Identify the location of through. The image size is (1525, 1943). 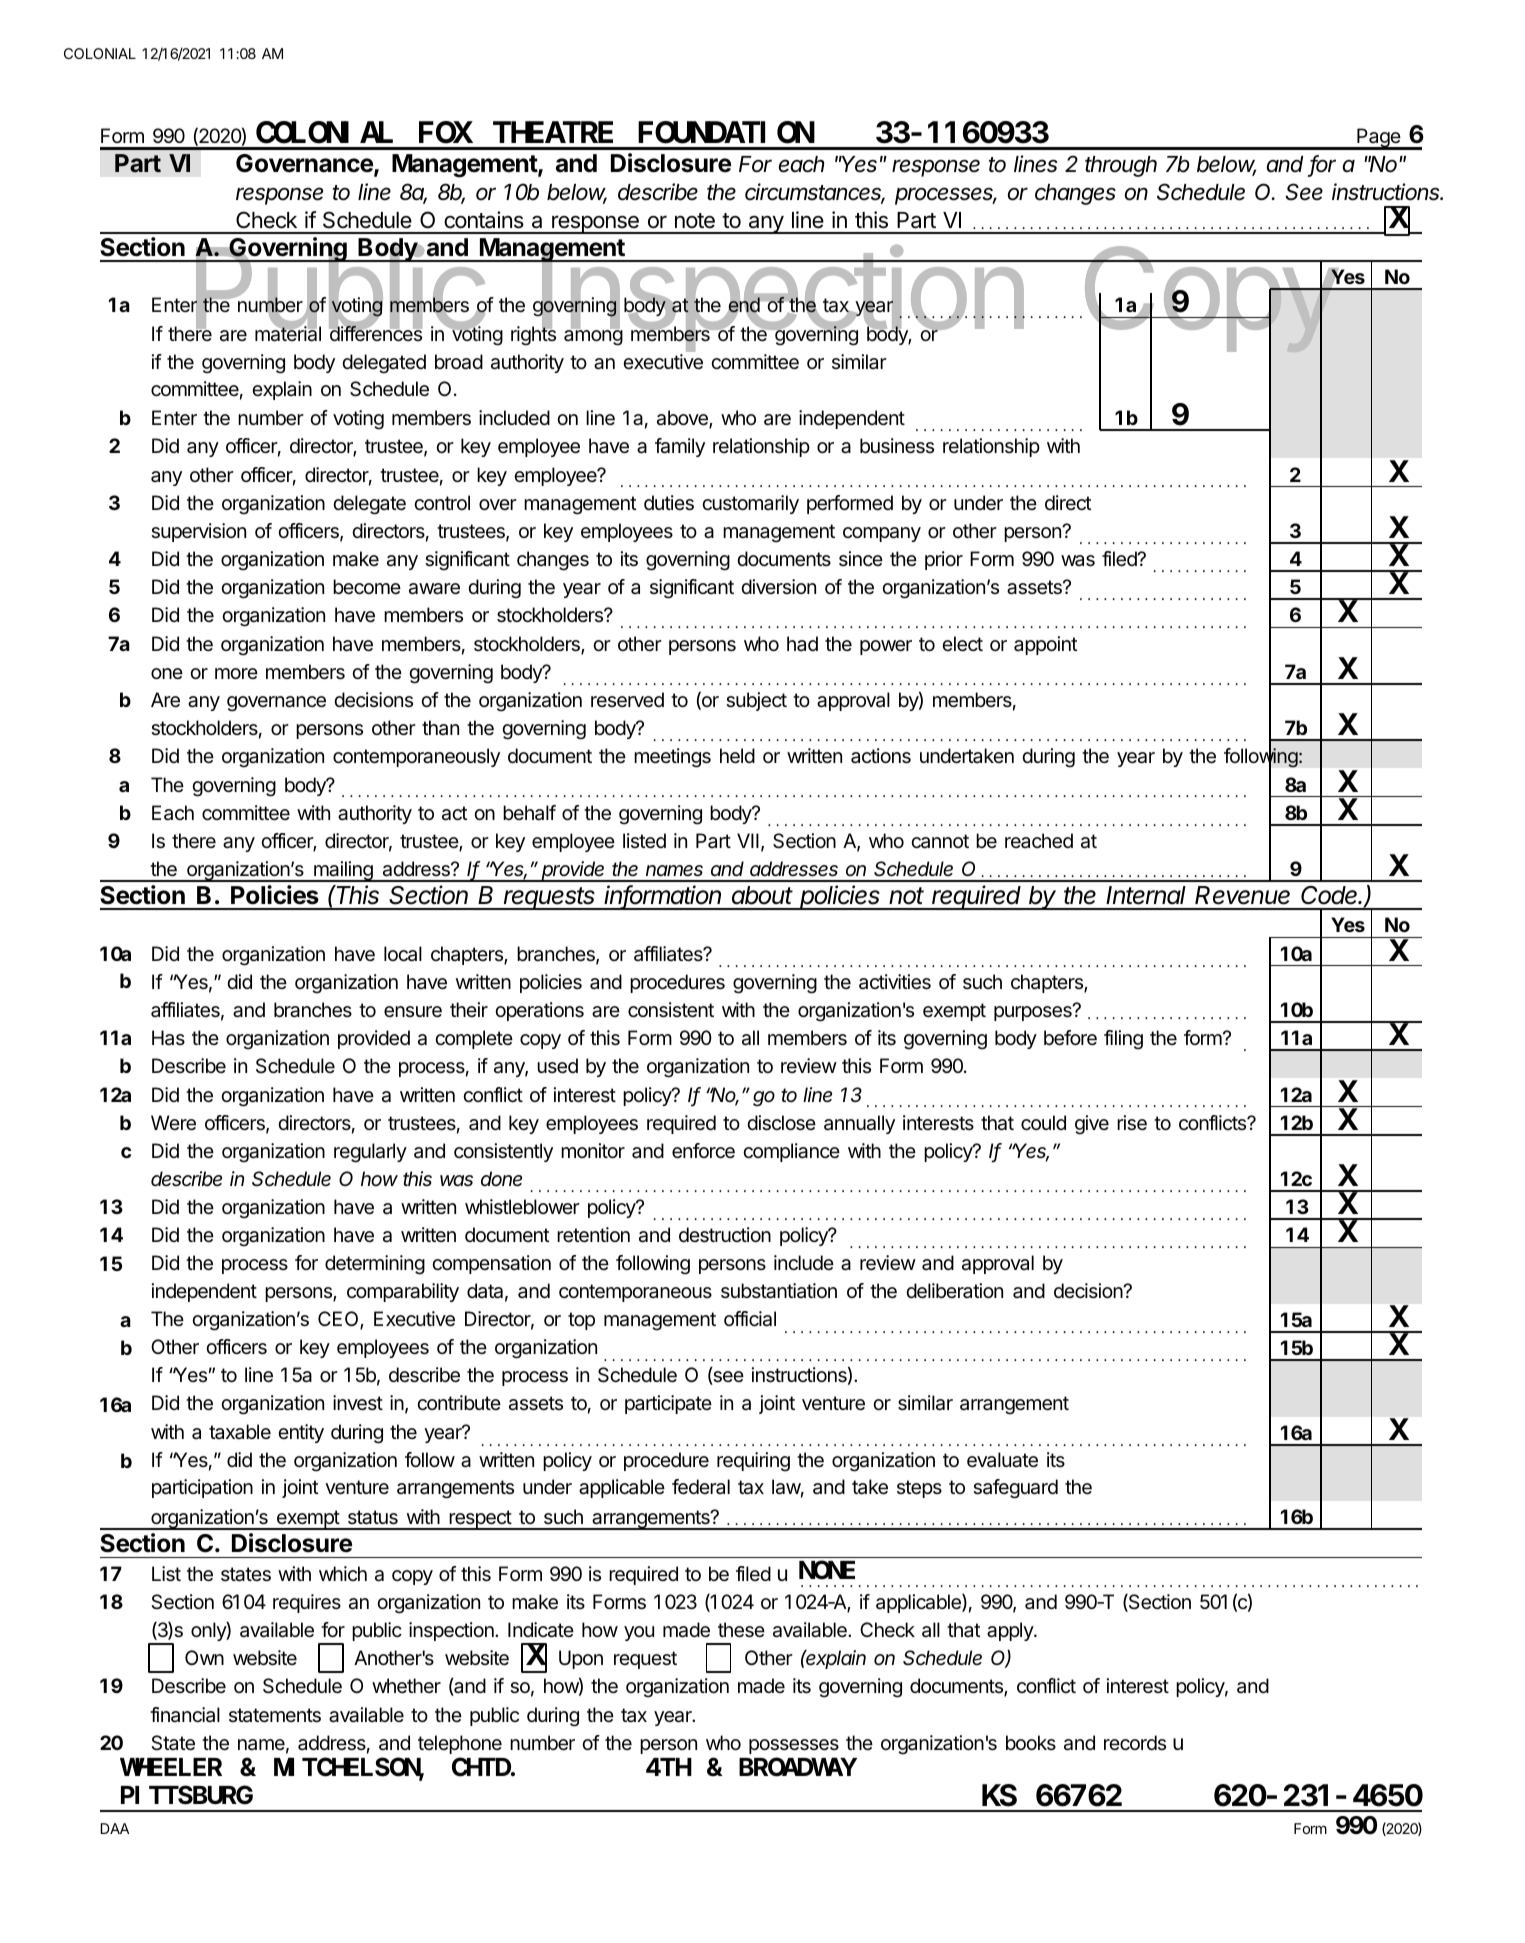
(1121, 166).
